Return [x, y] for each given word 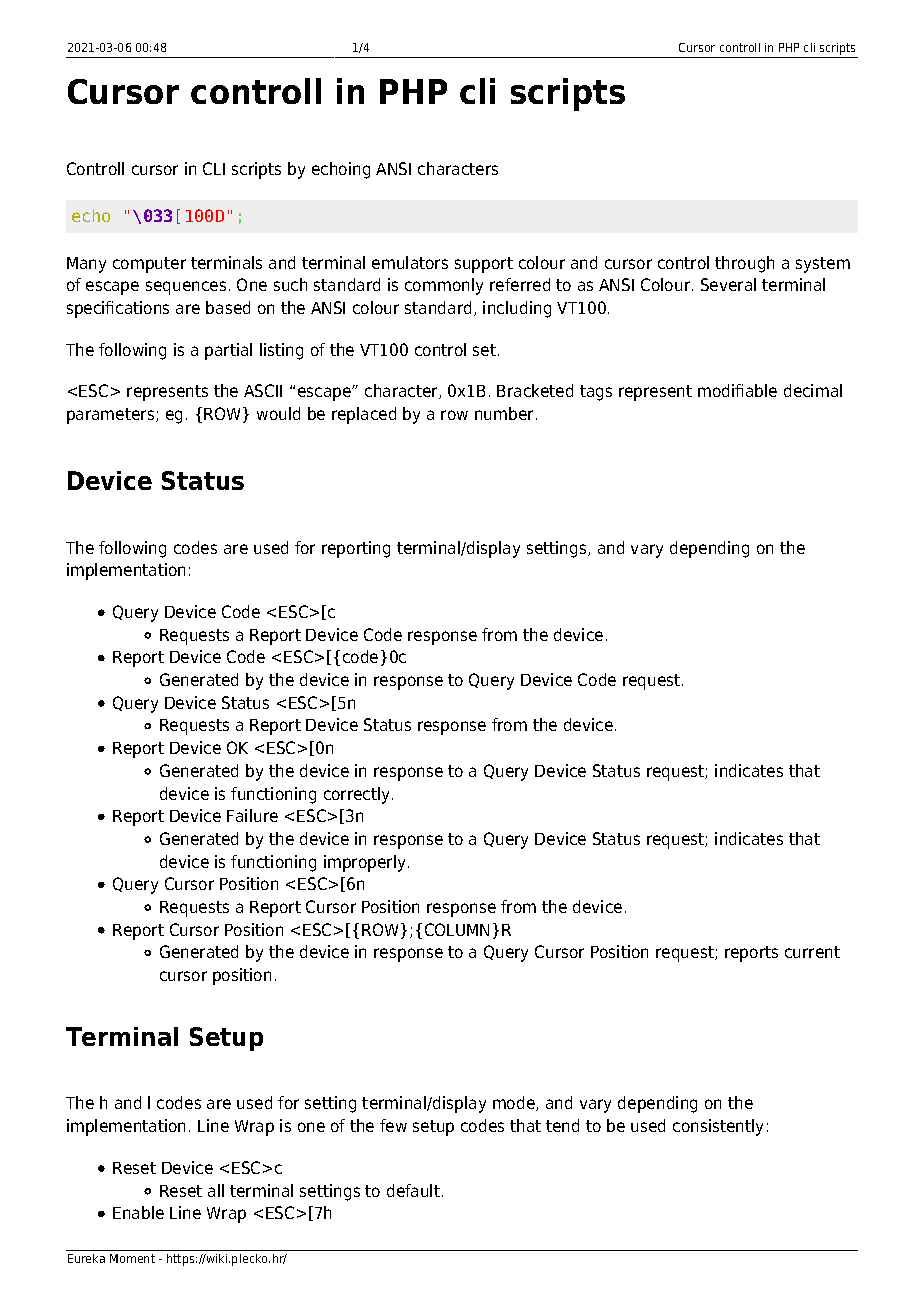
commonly [444, 286]
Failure [252, 815]
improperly [366, 863]
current [812, 952]
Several [728, 284]
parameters [112, 416]
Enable [138, 1212]
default [413, 1190]
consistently [718, 1127]
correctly [358, 795]
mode [515, 1103]
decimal [813, 390]
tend [562, 1125]
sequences [186, 288]
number [506, 413]
